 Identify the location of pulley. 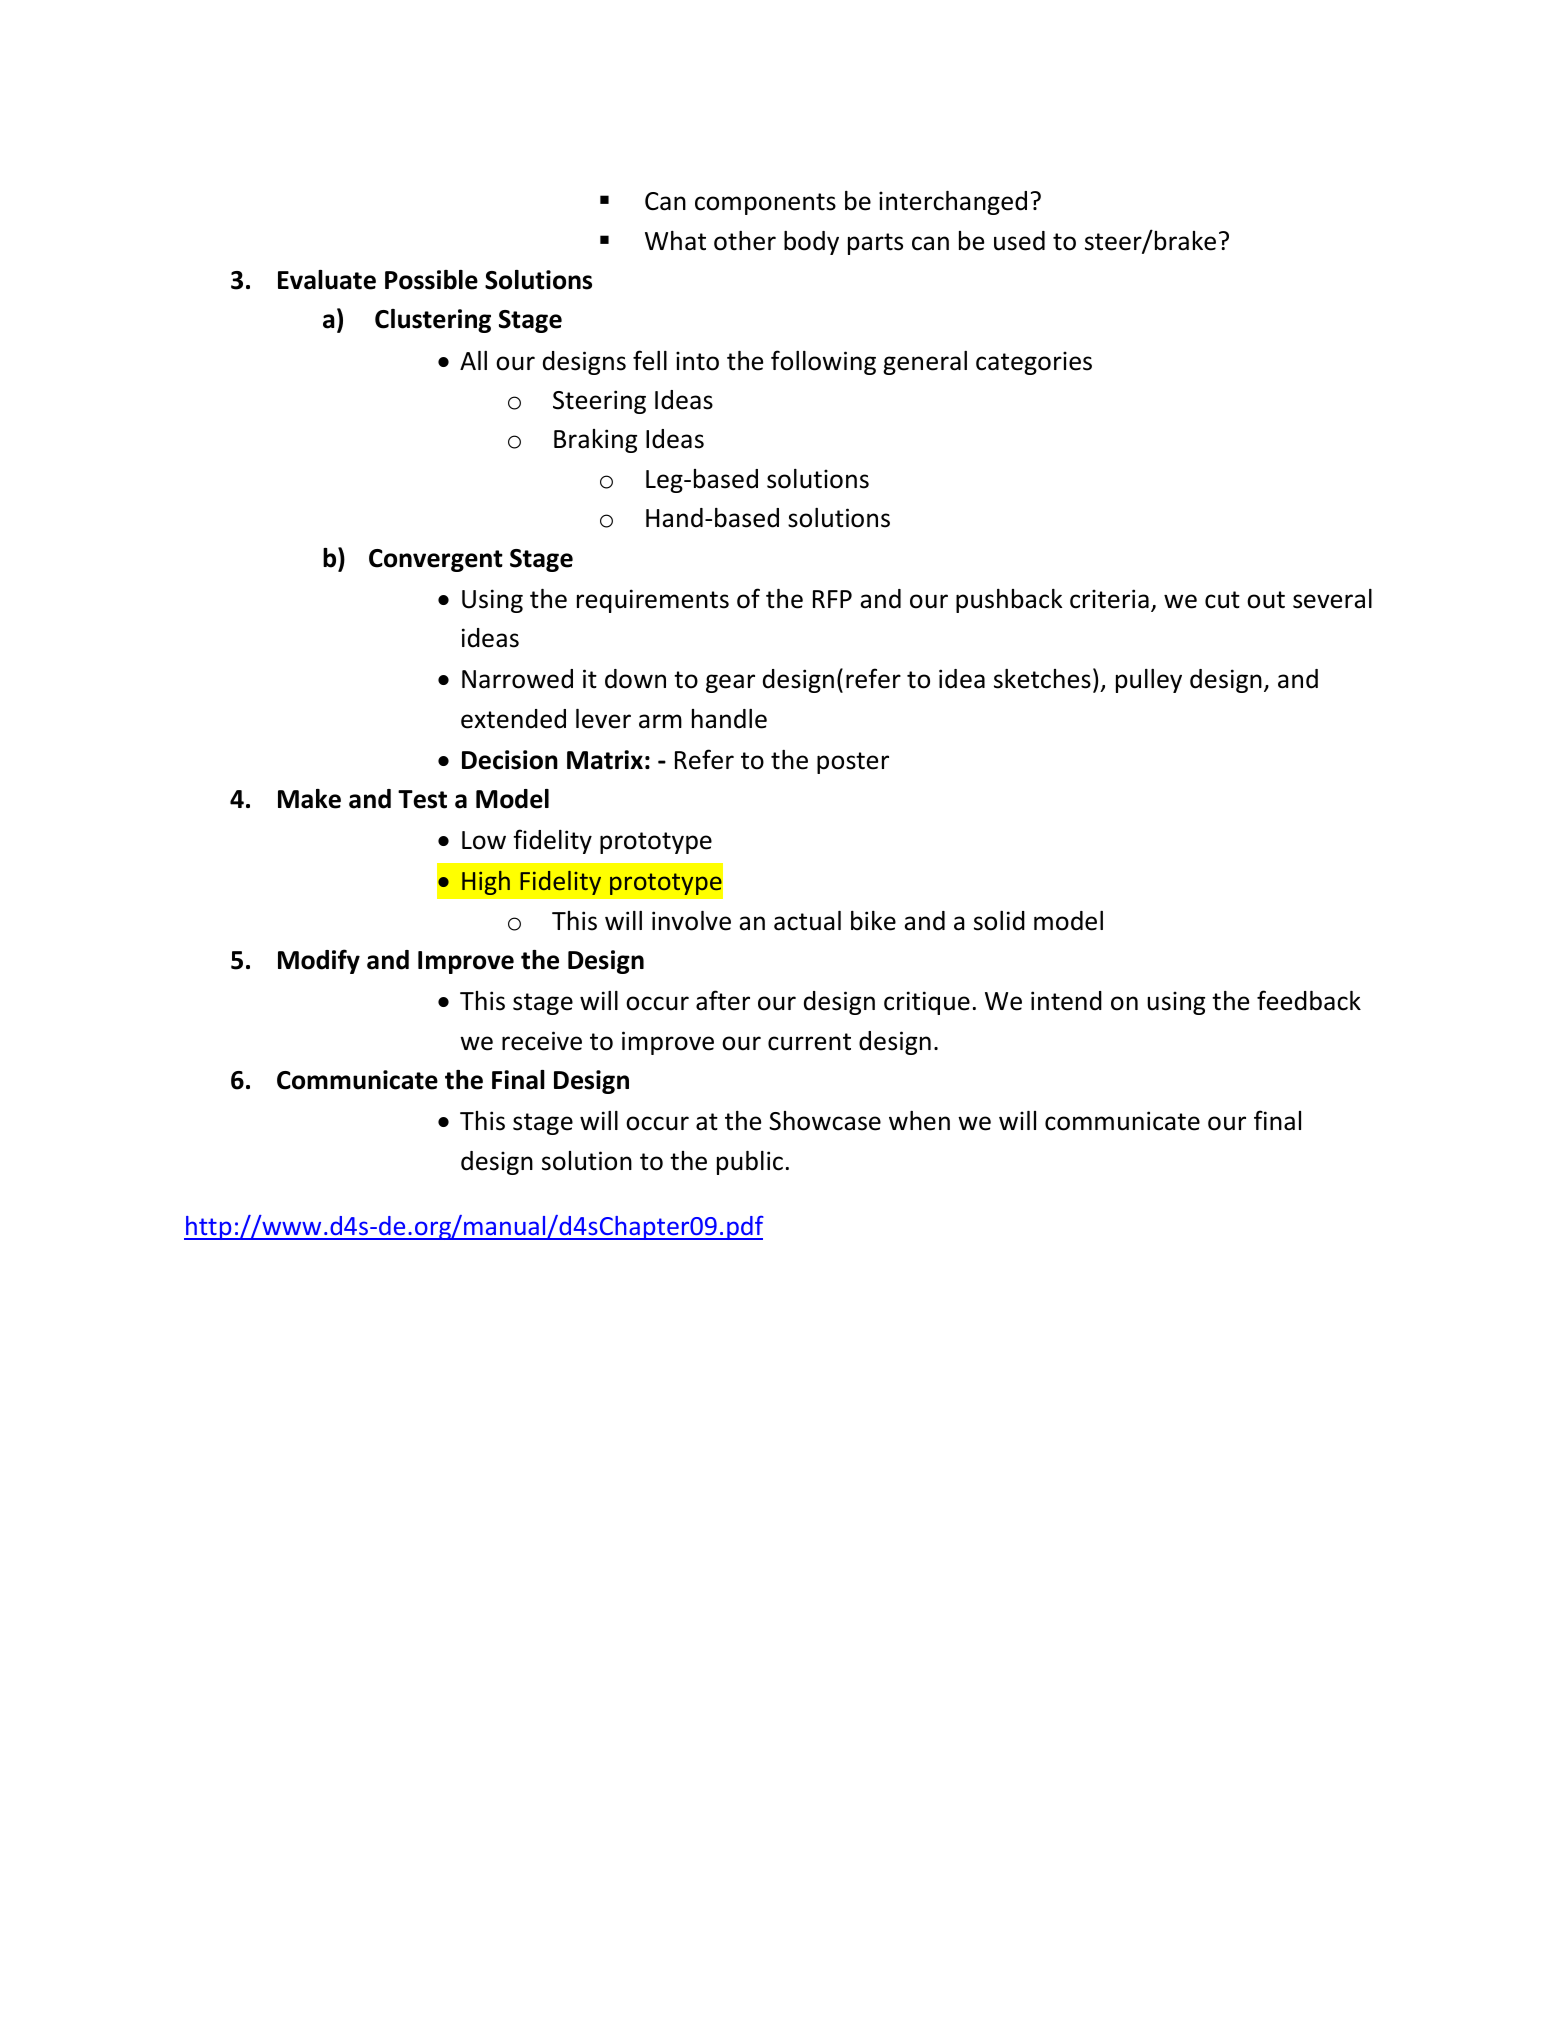
(1149, 681).
